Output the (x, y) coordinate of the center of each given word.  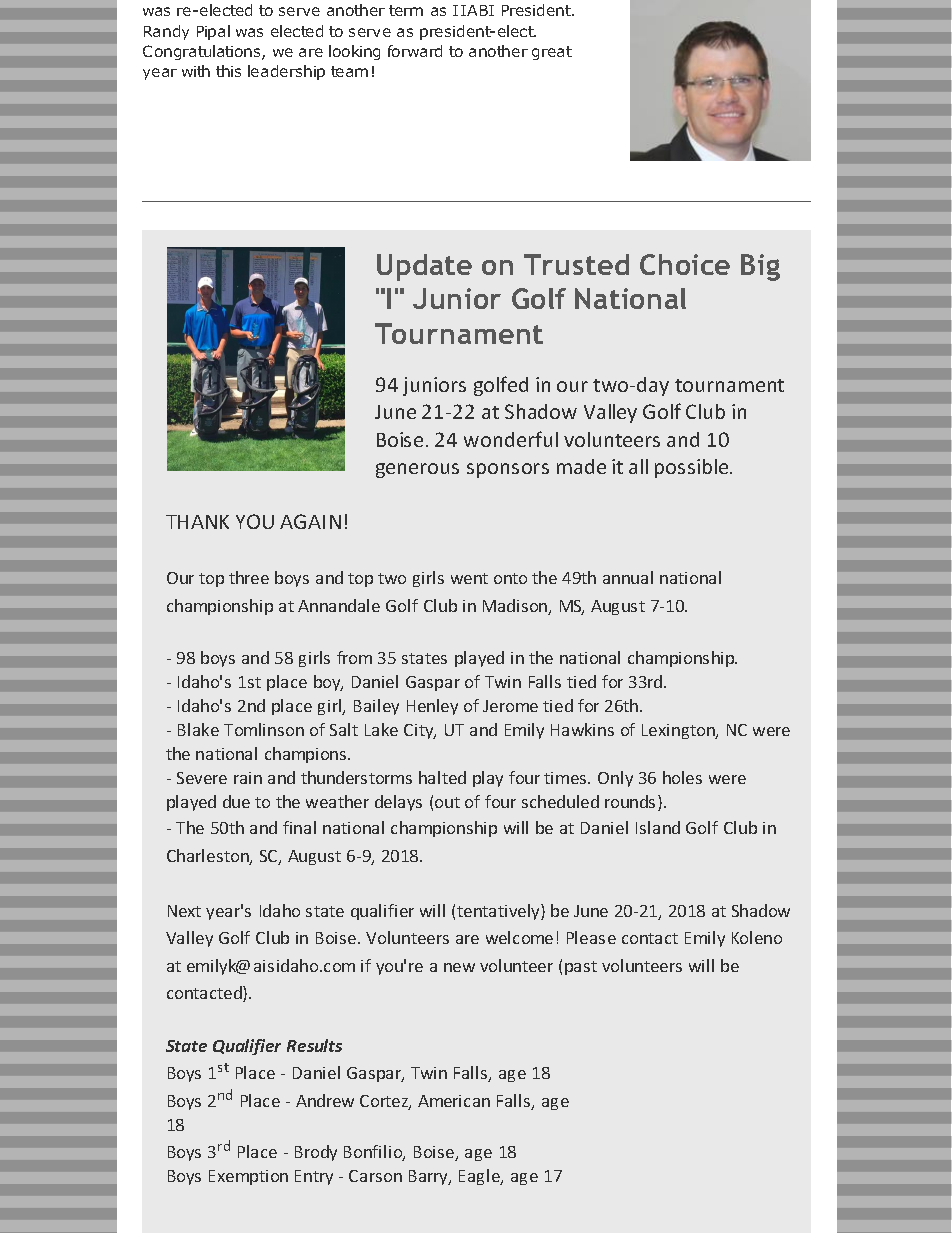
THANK (197, 522)
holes (682, 777)
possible (693, 468)
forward (415, 51)
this (228, 71)
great (552, 53)
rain (248, 778)
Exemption (248, 1177)
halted (442, 777)
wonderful (511, 439)
